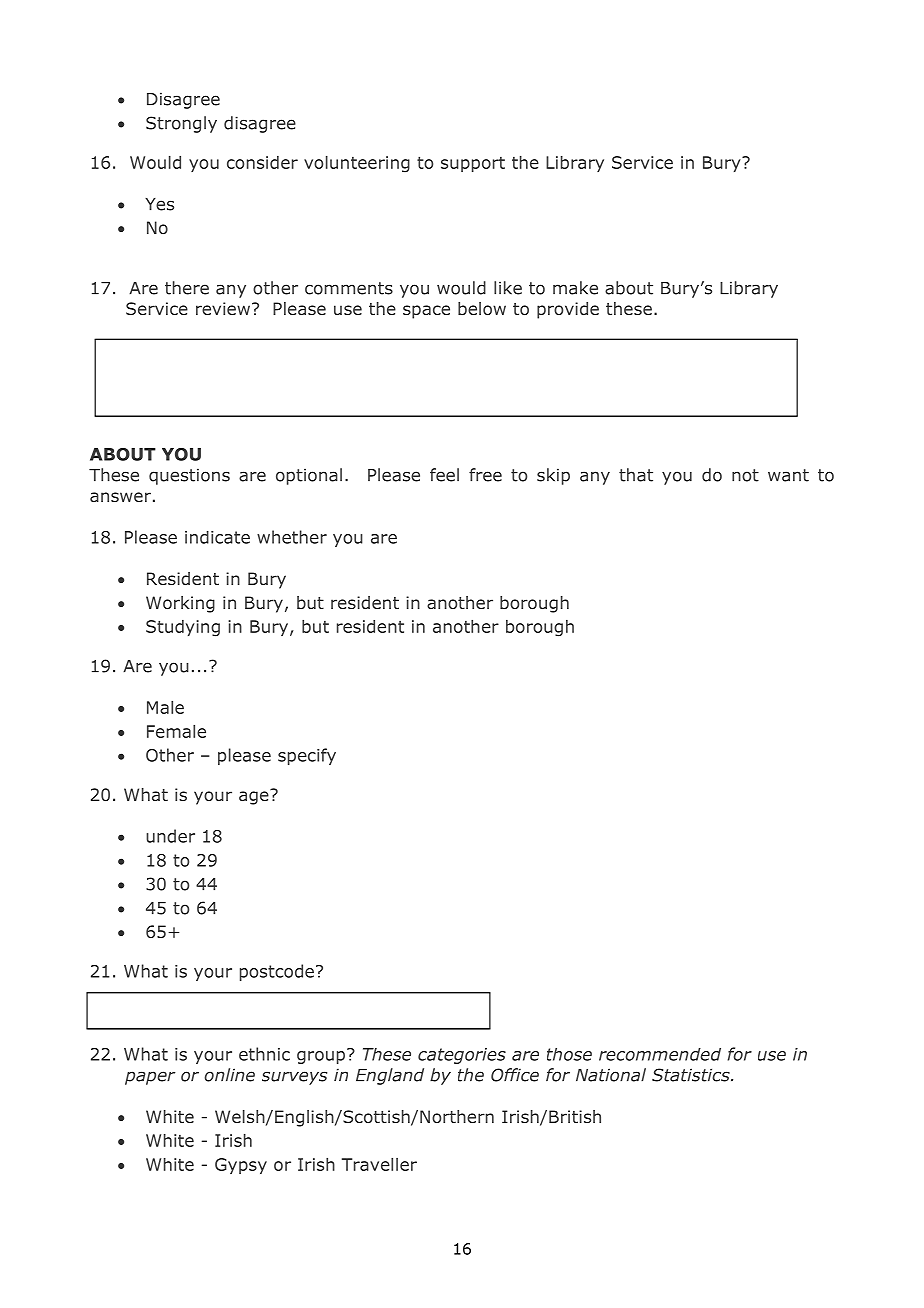 The image size is (924, 1308). Describe the element at coordinates (788, 475) in the screenshot. I see `want` at that location.
